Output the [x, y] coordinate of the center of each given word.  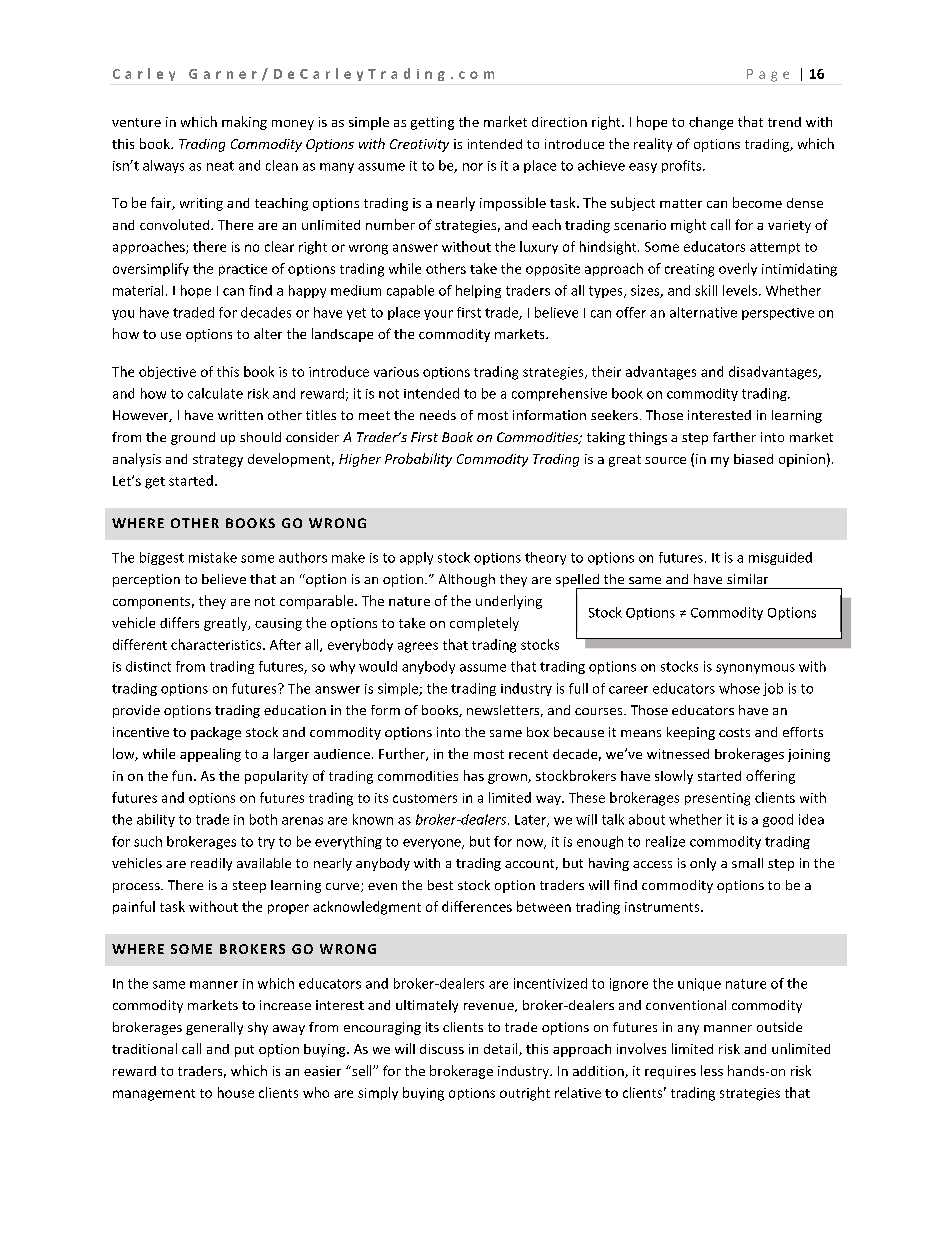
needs [438, 415]
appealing [210, 755]
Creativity [419, 145]
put [244, 1051]
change [711, 123]
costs [734, 732]
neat [220, 166]
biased [753, 459]
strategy [218, 461]
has [474, 775]
